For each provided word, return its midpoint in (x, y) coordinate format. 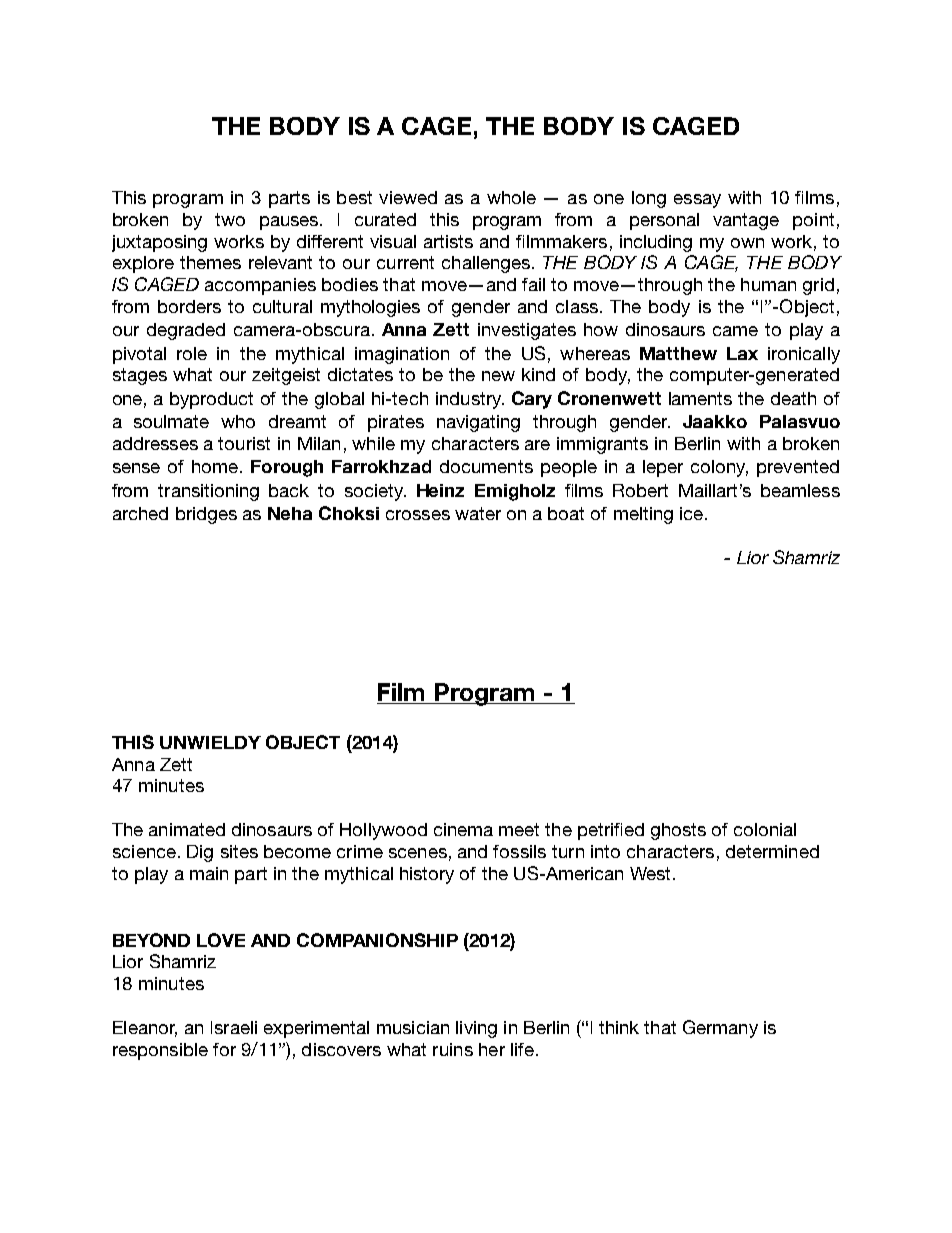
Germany (720, 1029)
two (230, 219)
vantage (746, 221)
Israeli (234, 1027)
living (476, 1029)
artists (448, 241)
